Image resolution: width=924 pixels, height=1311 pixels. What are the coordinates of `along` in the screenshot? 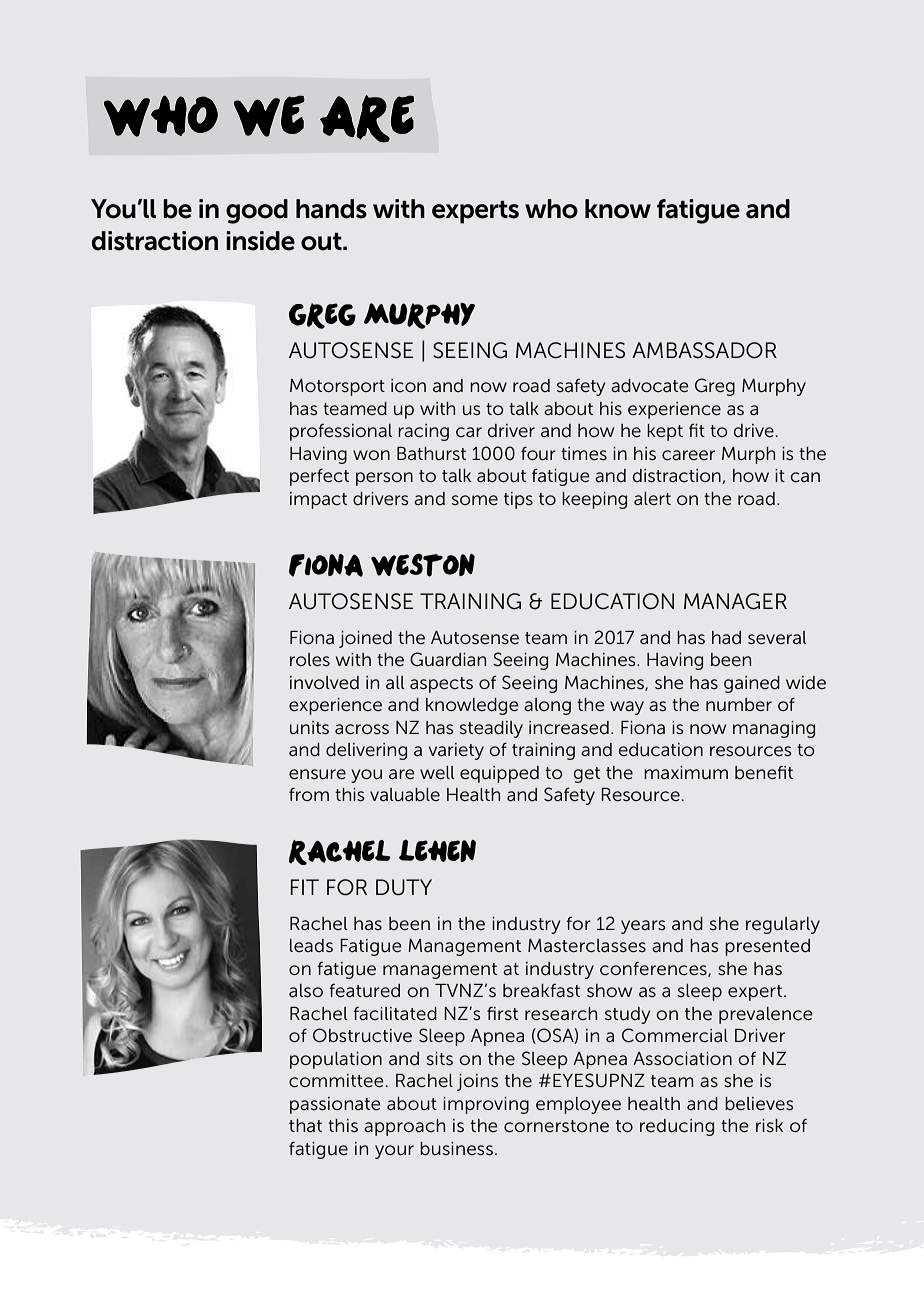 It's located at (547, 706).
